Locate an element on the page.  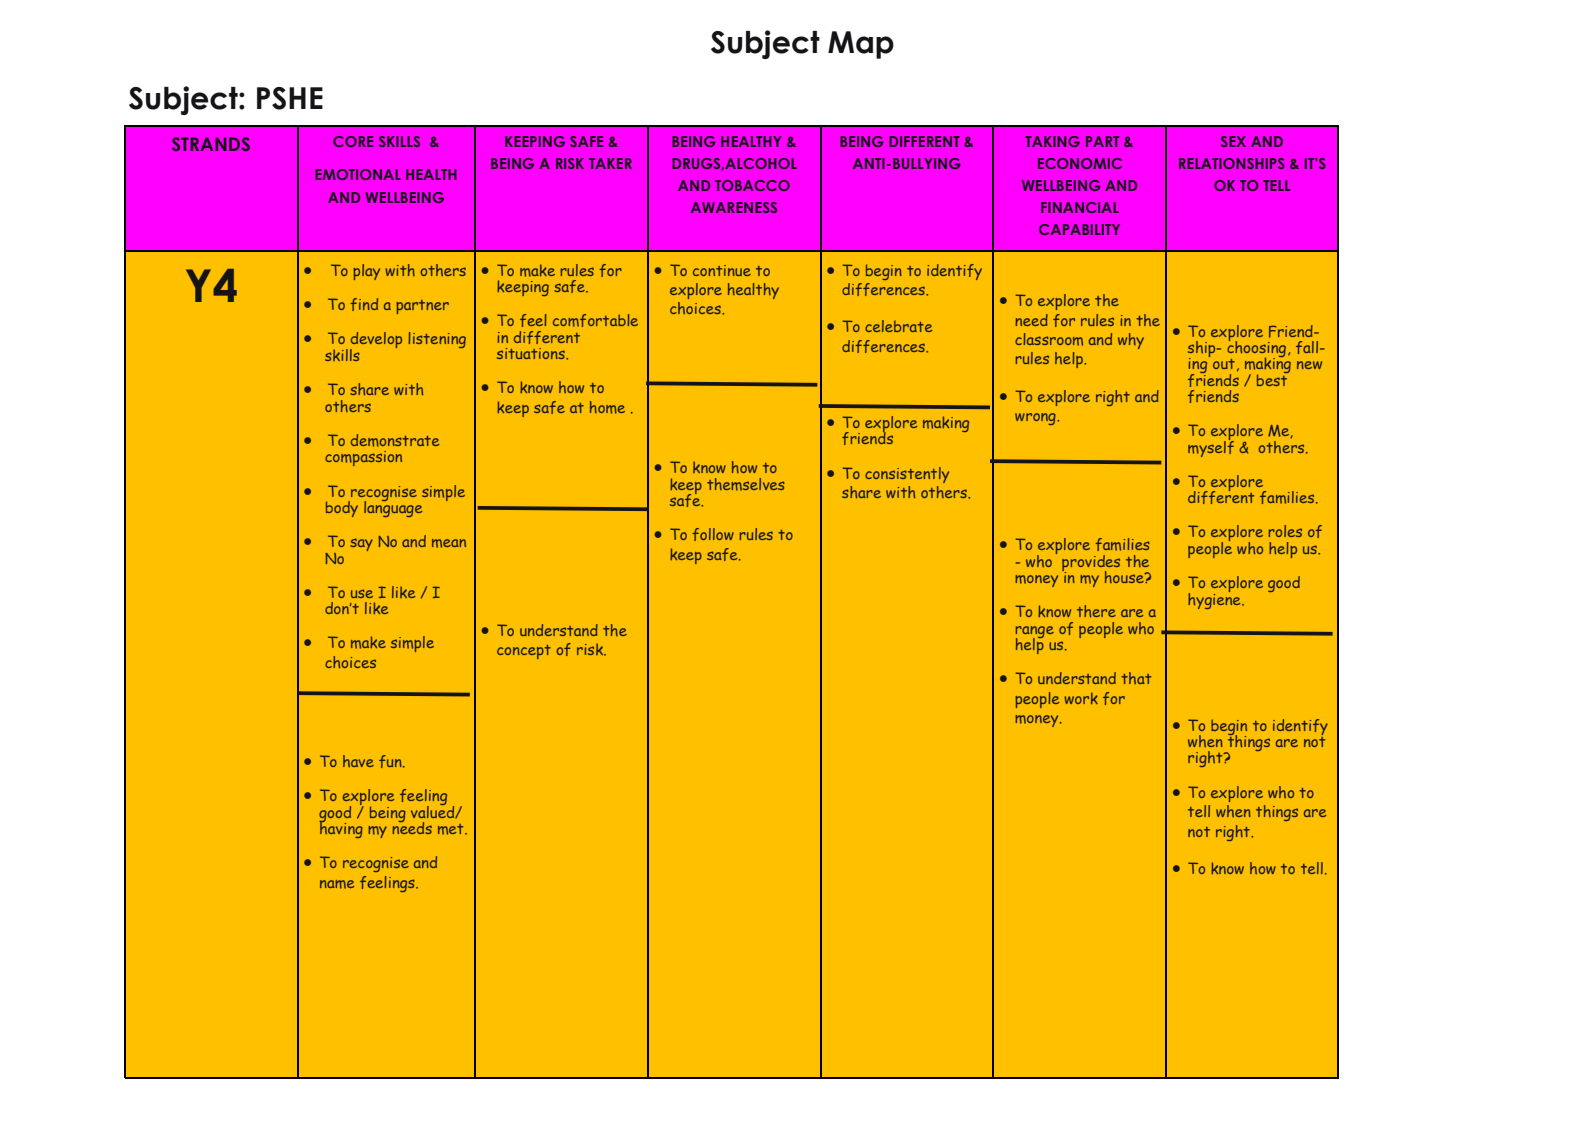
name is located at coordinates (337, 884).
